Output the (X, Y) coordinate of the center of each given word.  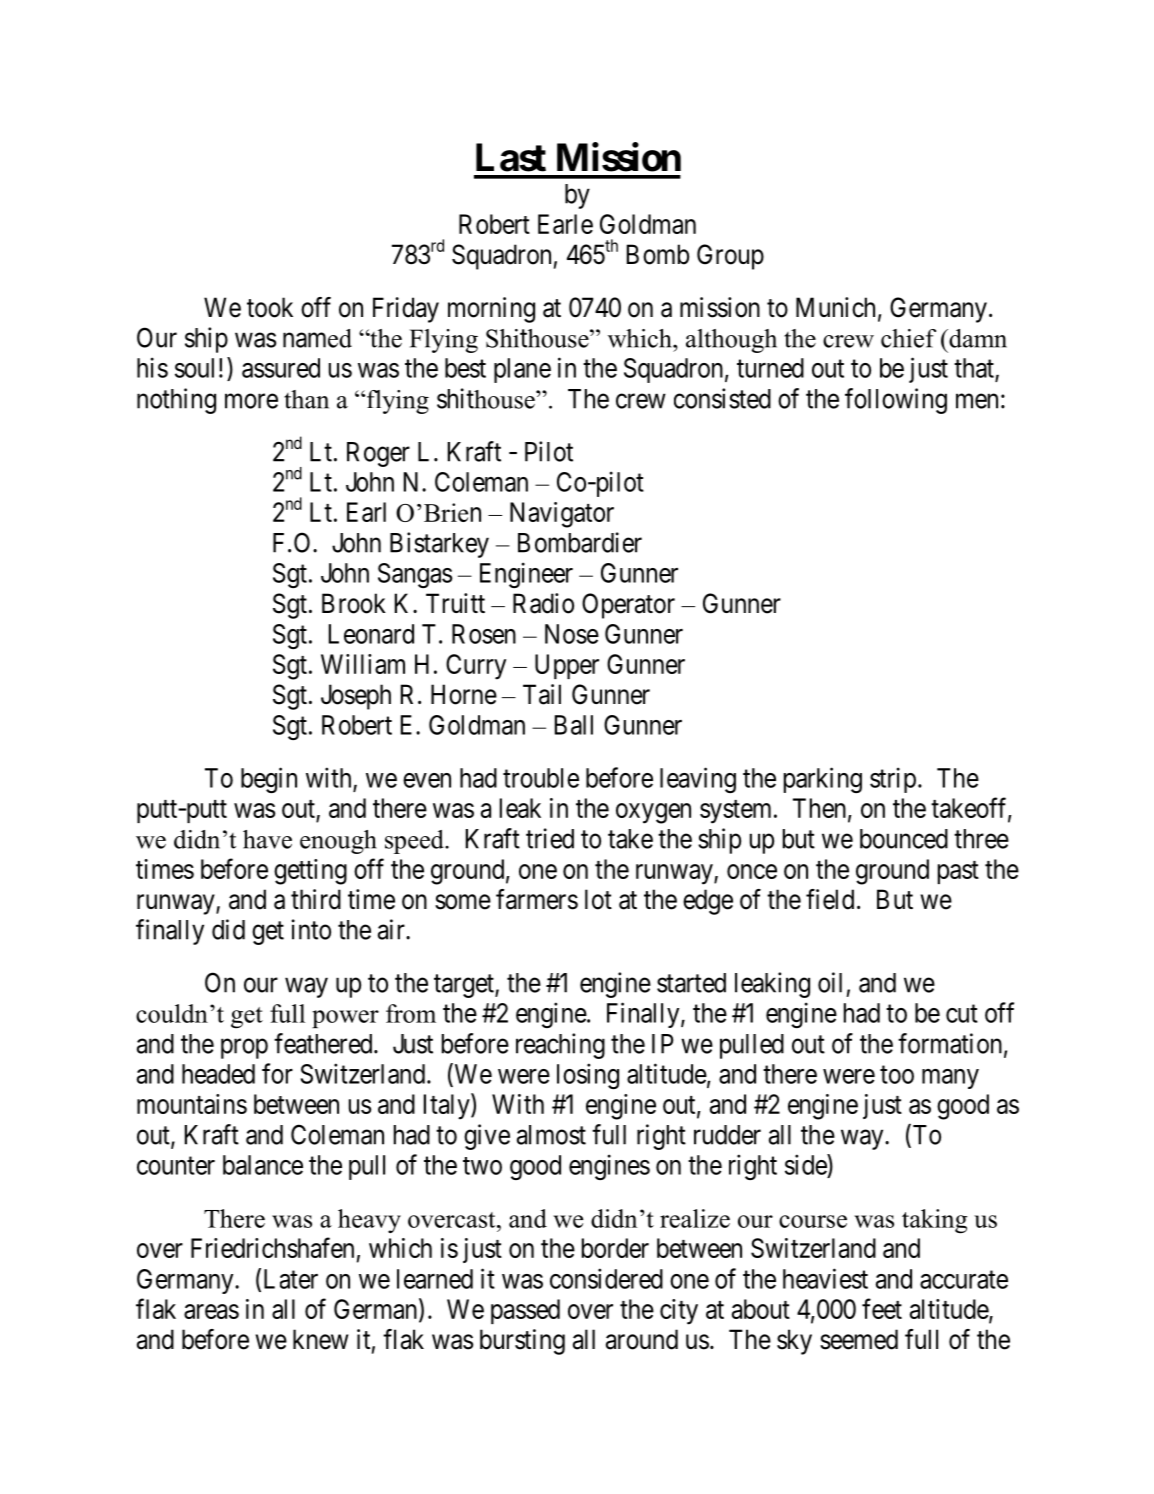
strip (893, 780)
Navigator (562, 515)
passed (525, 1311)
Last (511, 157)
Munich (835, 307)
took (270, 307)
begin (269, 780)
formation (950, 1043)
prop (244, 1049)
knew (320, 1339)
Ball (574, 725)
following (896, 401)
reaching (560, 1046)
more (251, 401)
